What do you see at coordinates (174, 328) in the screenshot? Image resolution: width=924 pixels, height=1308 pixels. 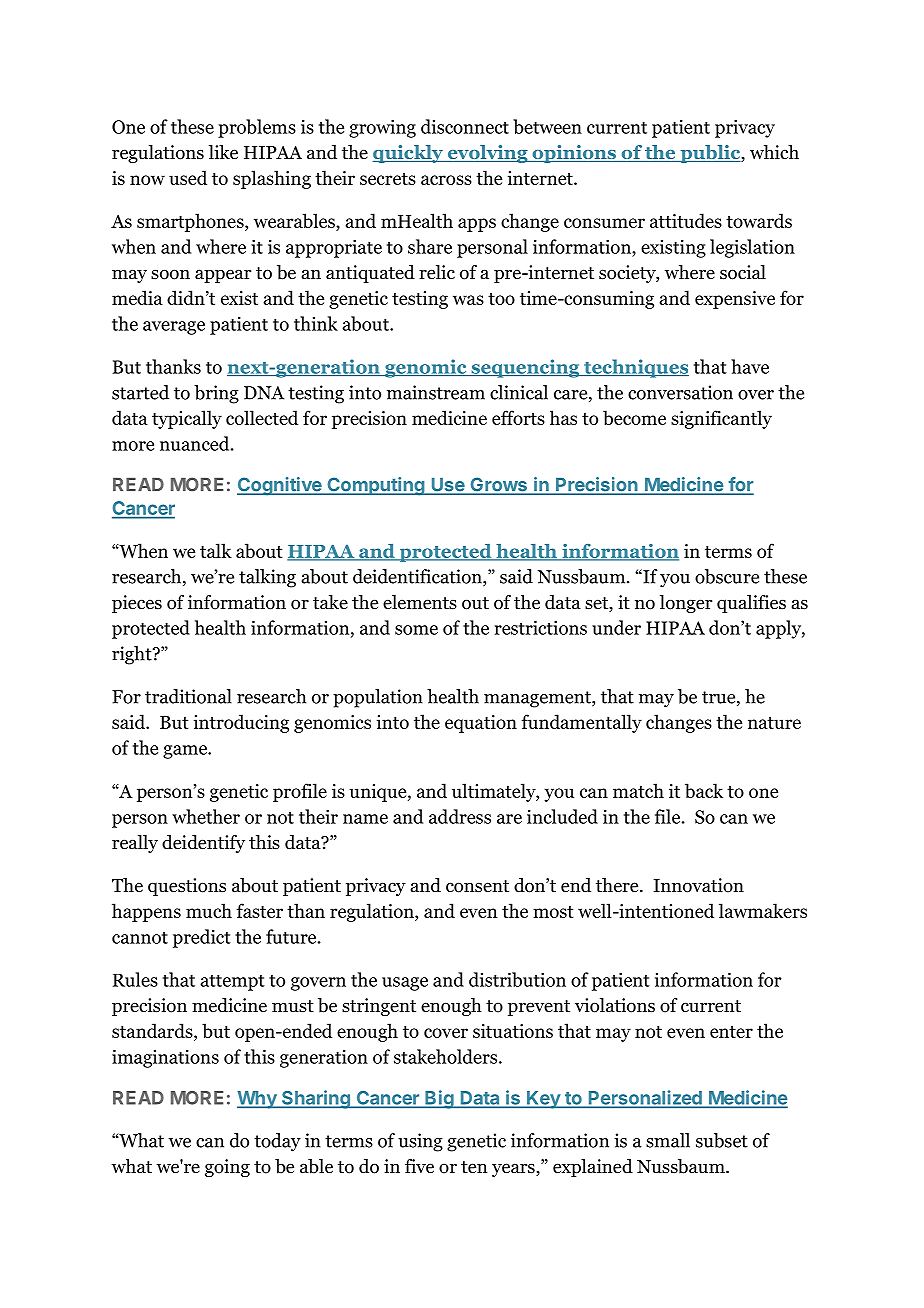 I see `average` at bounding box center [174, 328].
